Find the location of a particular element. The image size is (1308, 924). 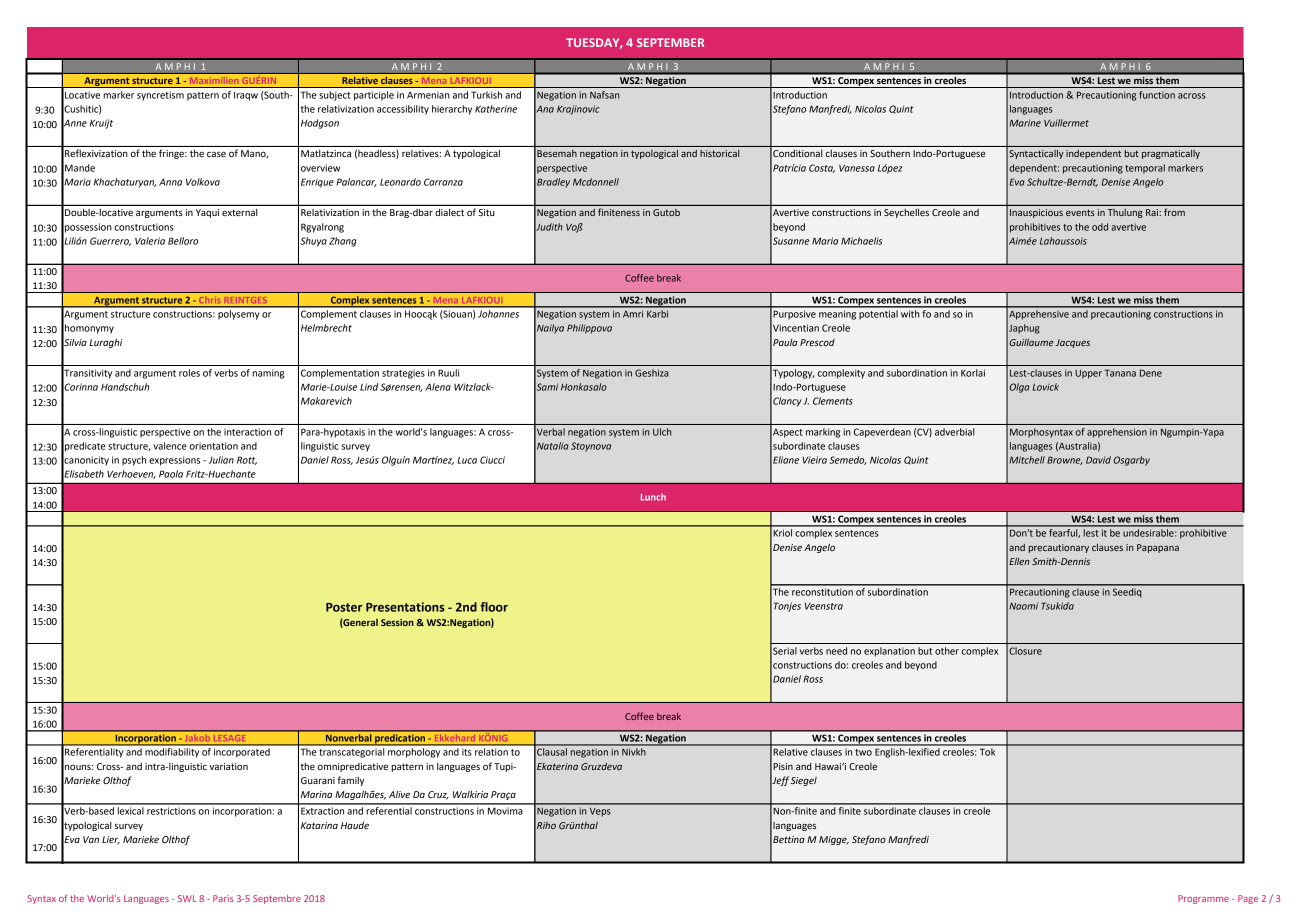

function is located at coordinates (1157, 95).
